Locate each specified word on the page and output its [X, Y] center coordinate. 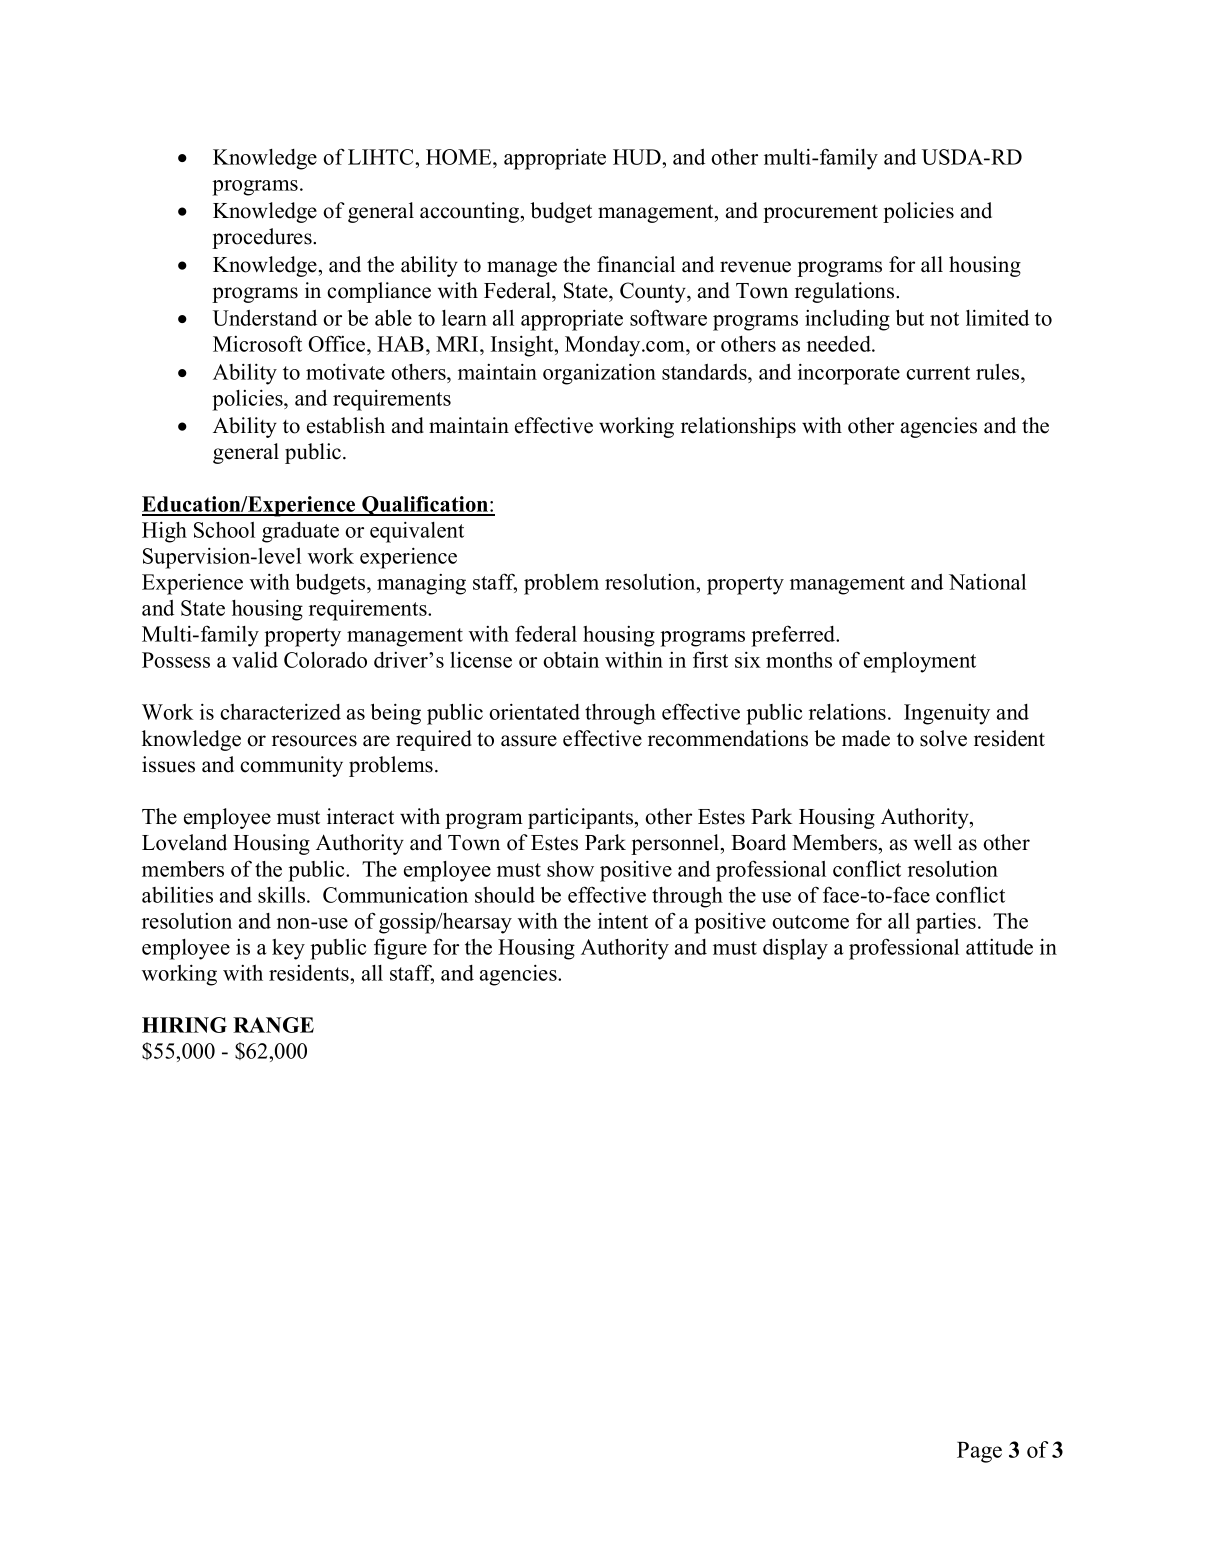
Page [979, 1452]
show [570, 869]
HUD [638, 157]
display [795, 949]
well [933, 842]
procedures [263, 238]
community [291, 766]
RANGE [273, 1025]
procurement [820, 214]
